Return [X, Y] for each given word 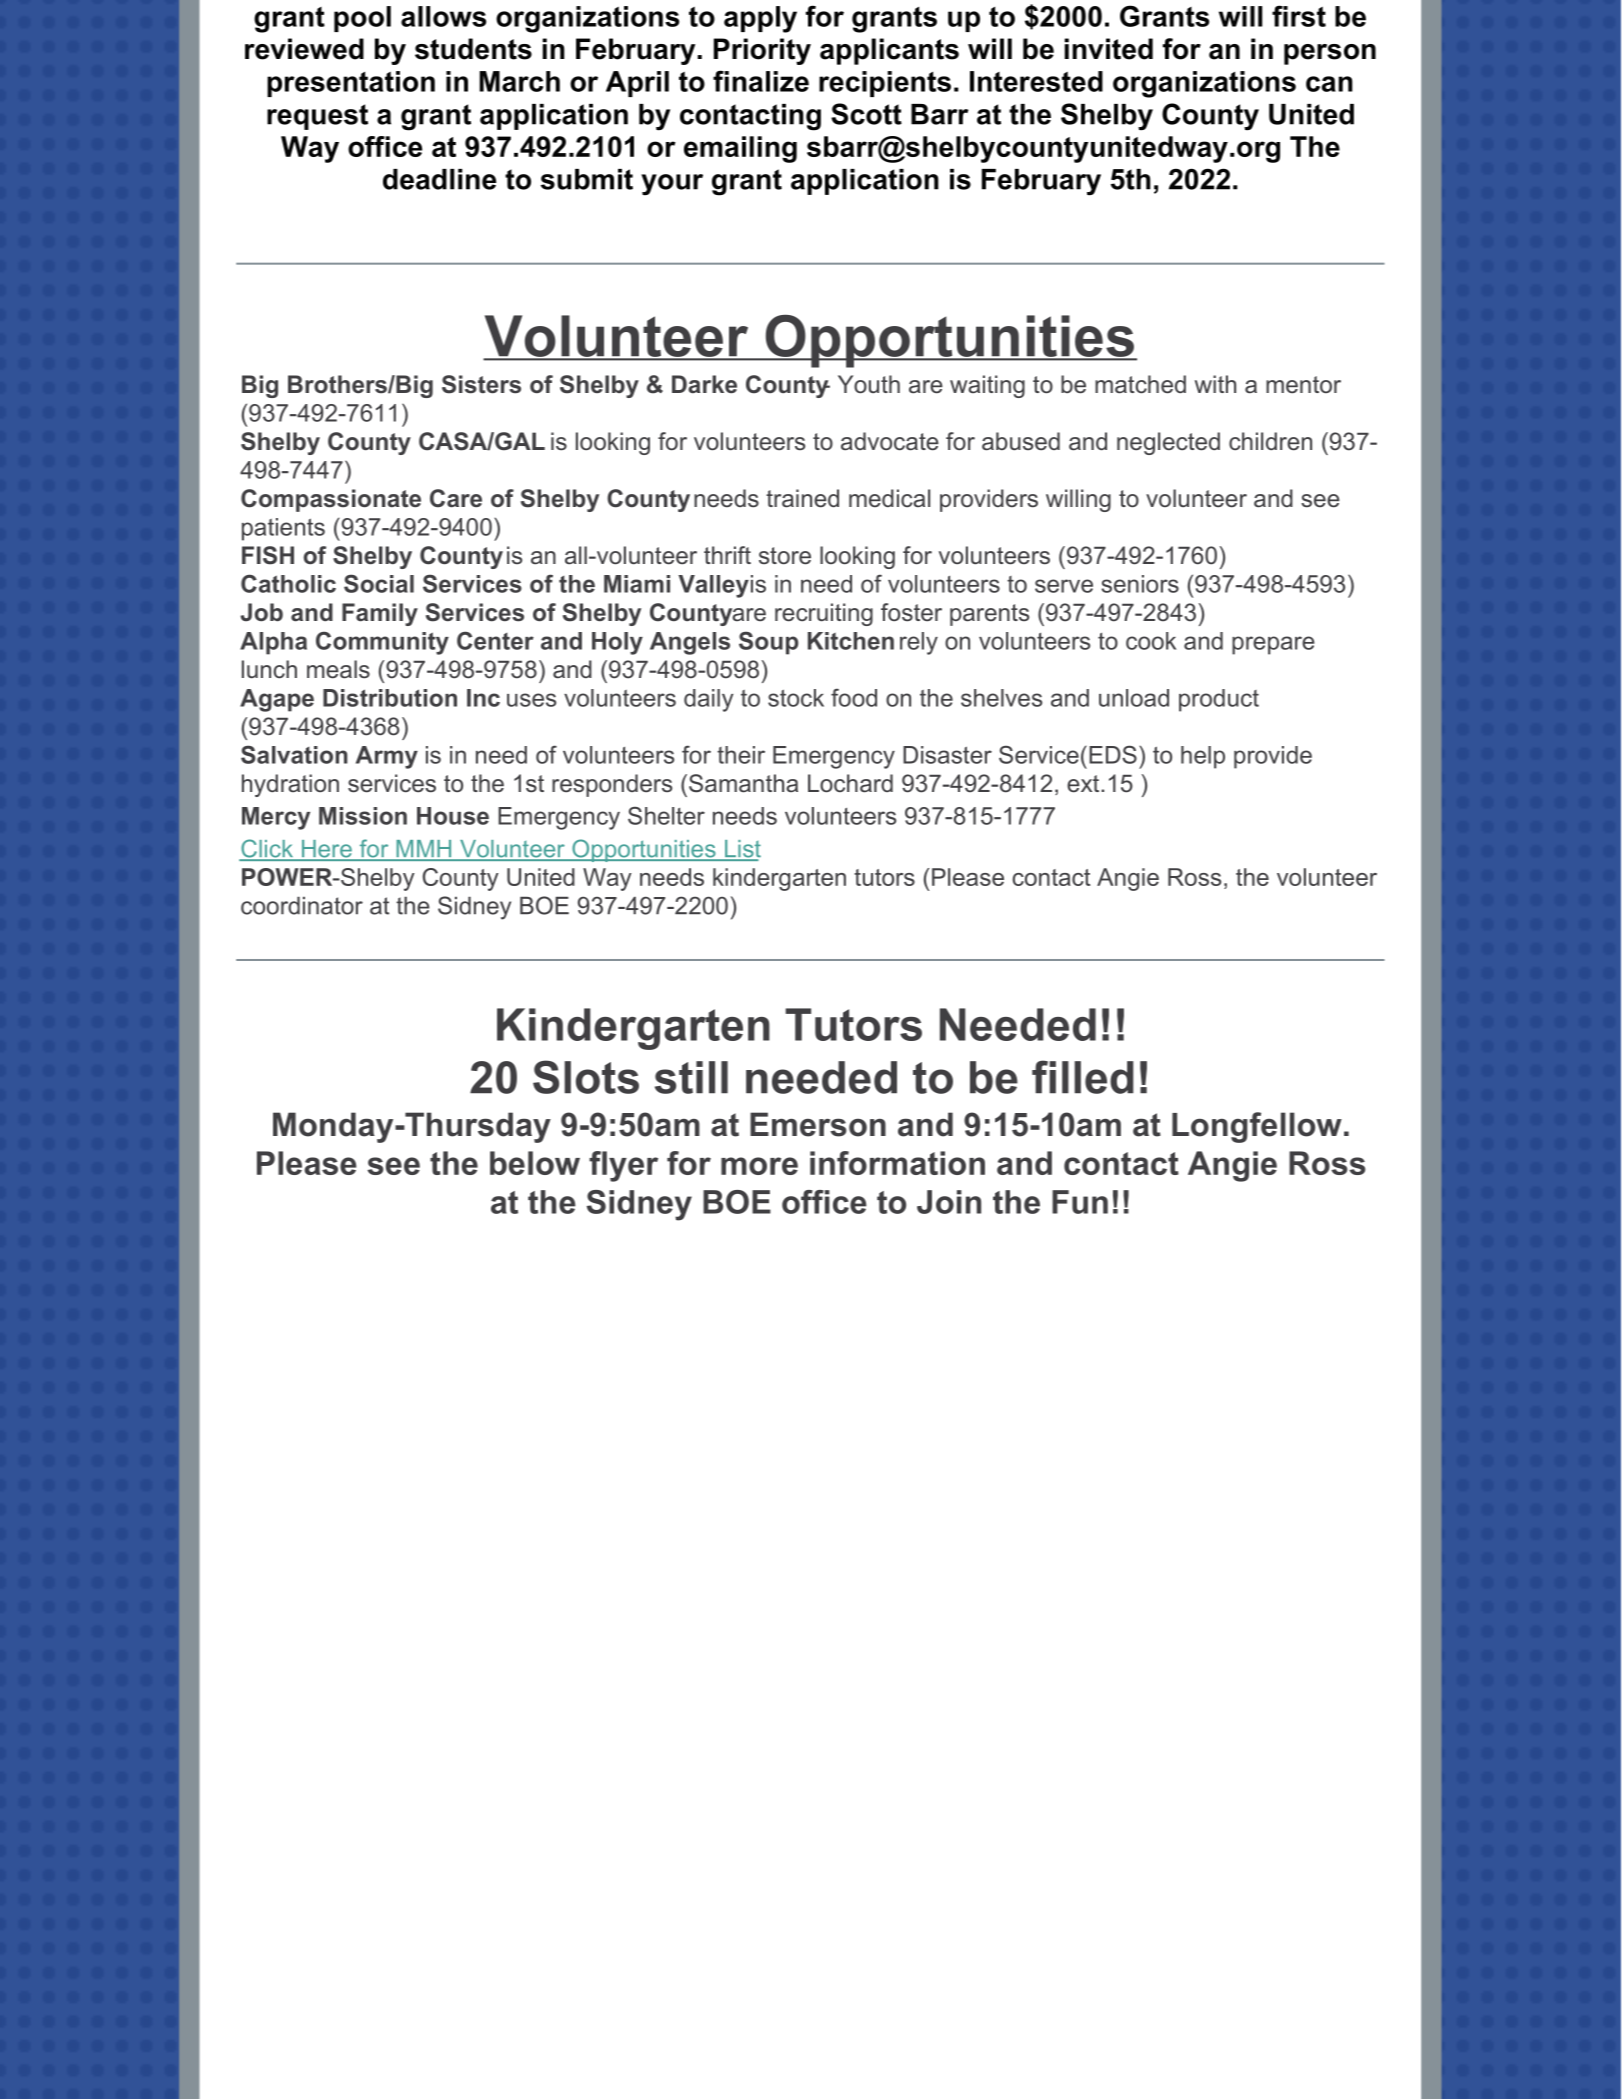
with [1215, 384]
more [759, 1166]
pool [362, 19]
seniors [1140, 584]
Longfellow [1257, 1127]
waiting [987, 386]
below [535, 1163]
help [1203, 757]
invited [1108, 49]
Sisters [481, 384]
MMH [424, 850]
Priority [762, 51]
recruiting [824, 614]
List [741, 850]
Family [380, 614]
